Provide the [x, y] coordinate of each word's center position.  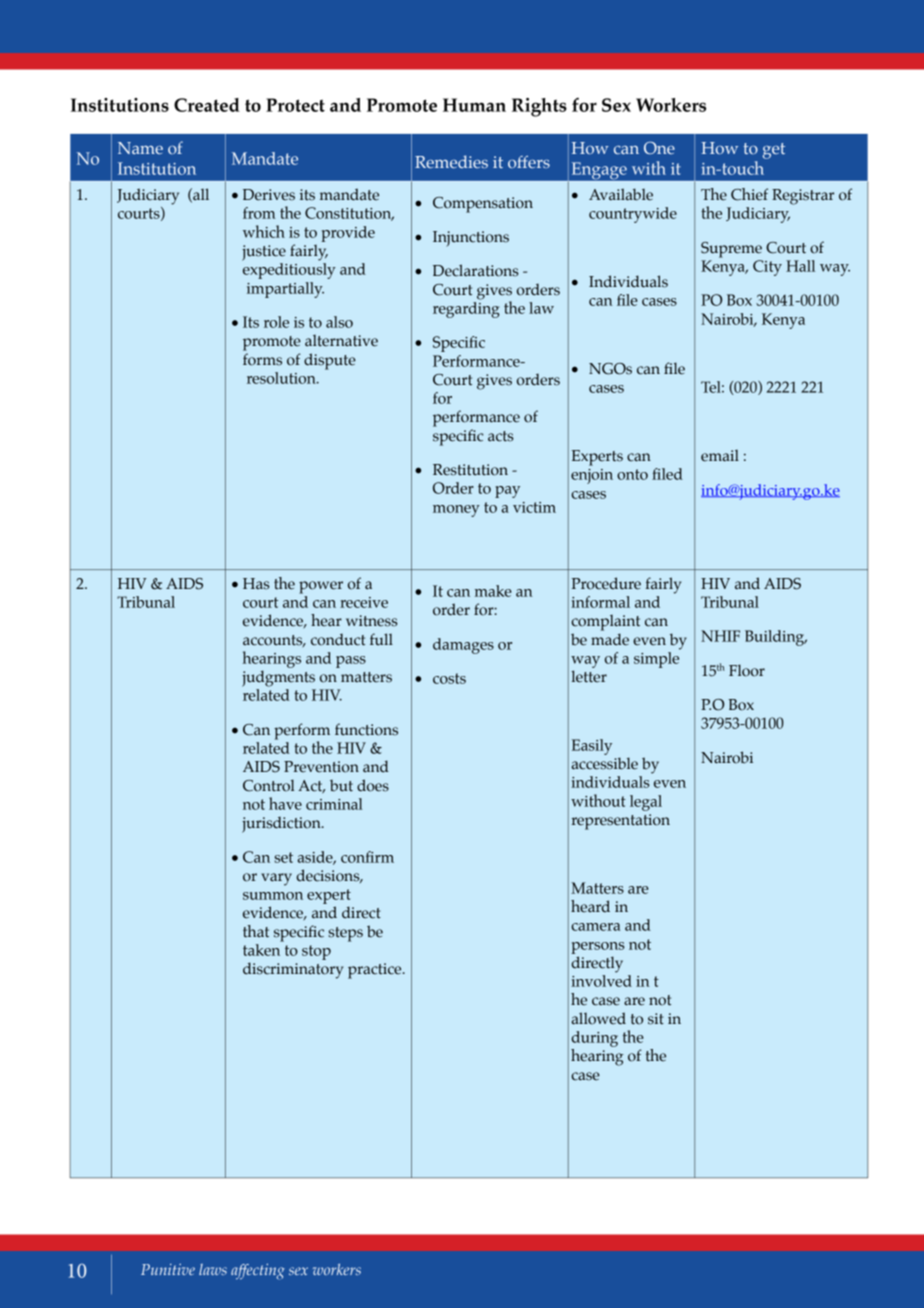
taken [261, 950]
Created [207, 105]
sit [656, 1019]
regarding [466, 310]
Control [269, 785]
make [493, 591]
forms [262, 359]
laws [213, 1269]
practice [376, 971]
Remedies [451, 161]
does [373, 785]
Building [776, 638]
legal [646, 803]
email [720, 456]
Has [256, 584]
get [774, 151]
